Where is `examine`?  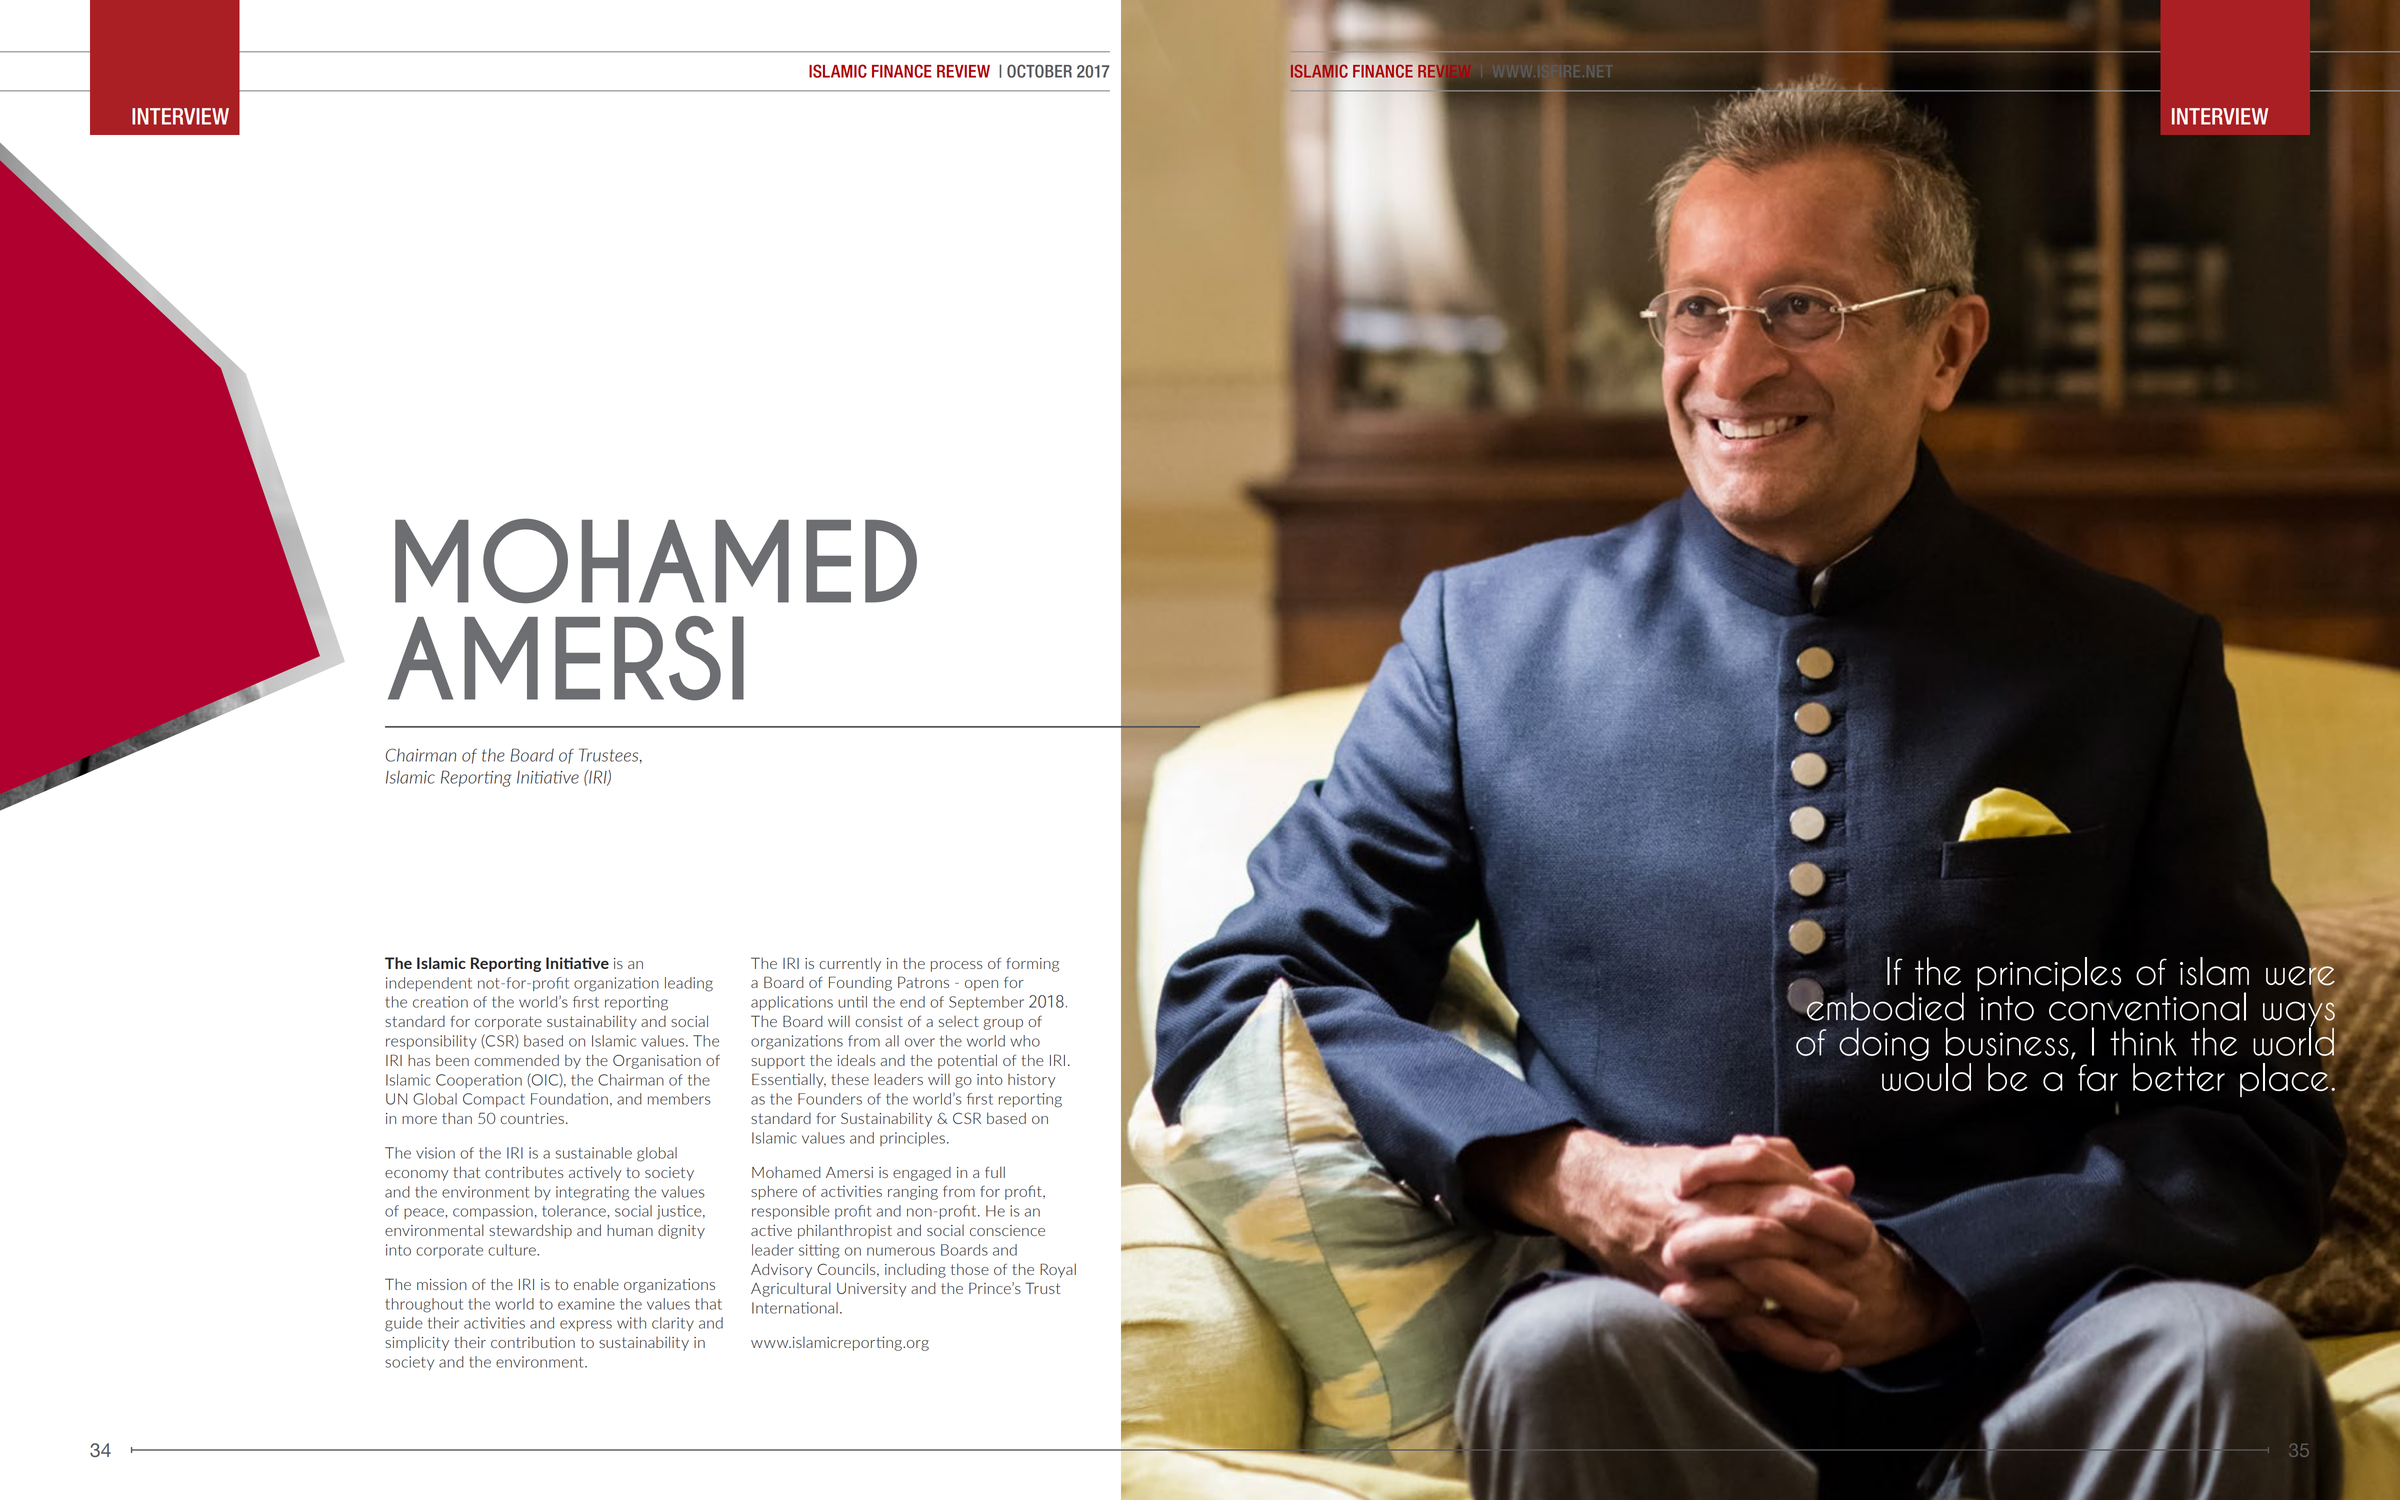
examine is located at coordinates (586, 1304).
